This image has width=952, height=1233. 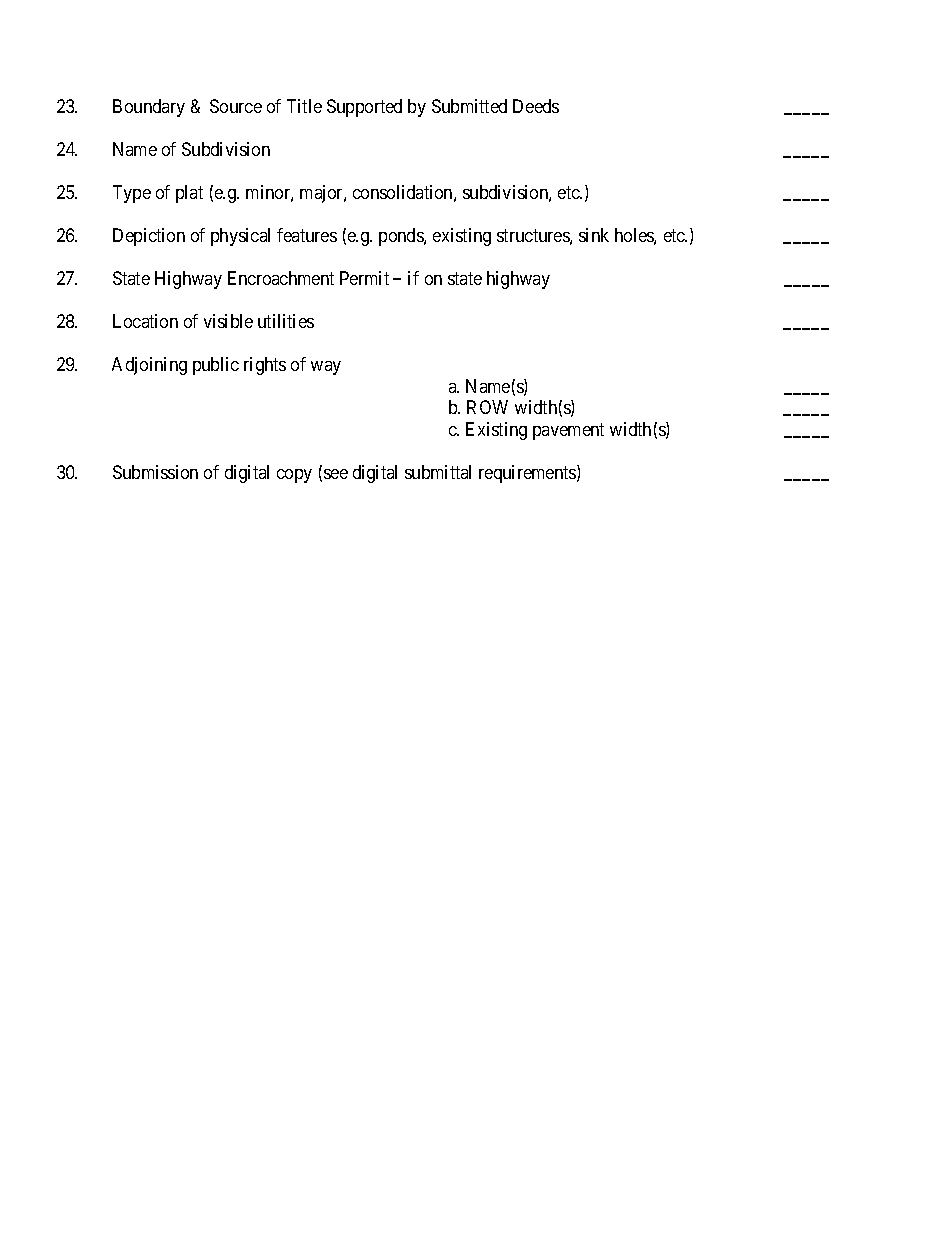 I want to click on ponds, so click(x=402, y=237).
